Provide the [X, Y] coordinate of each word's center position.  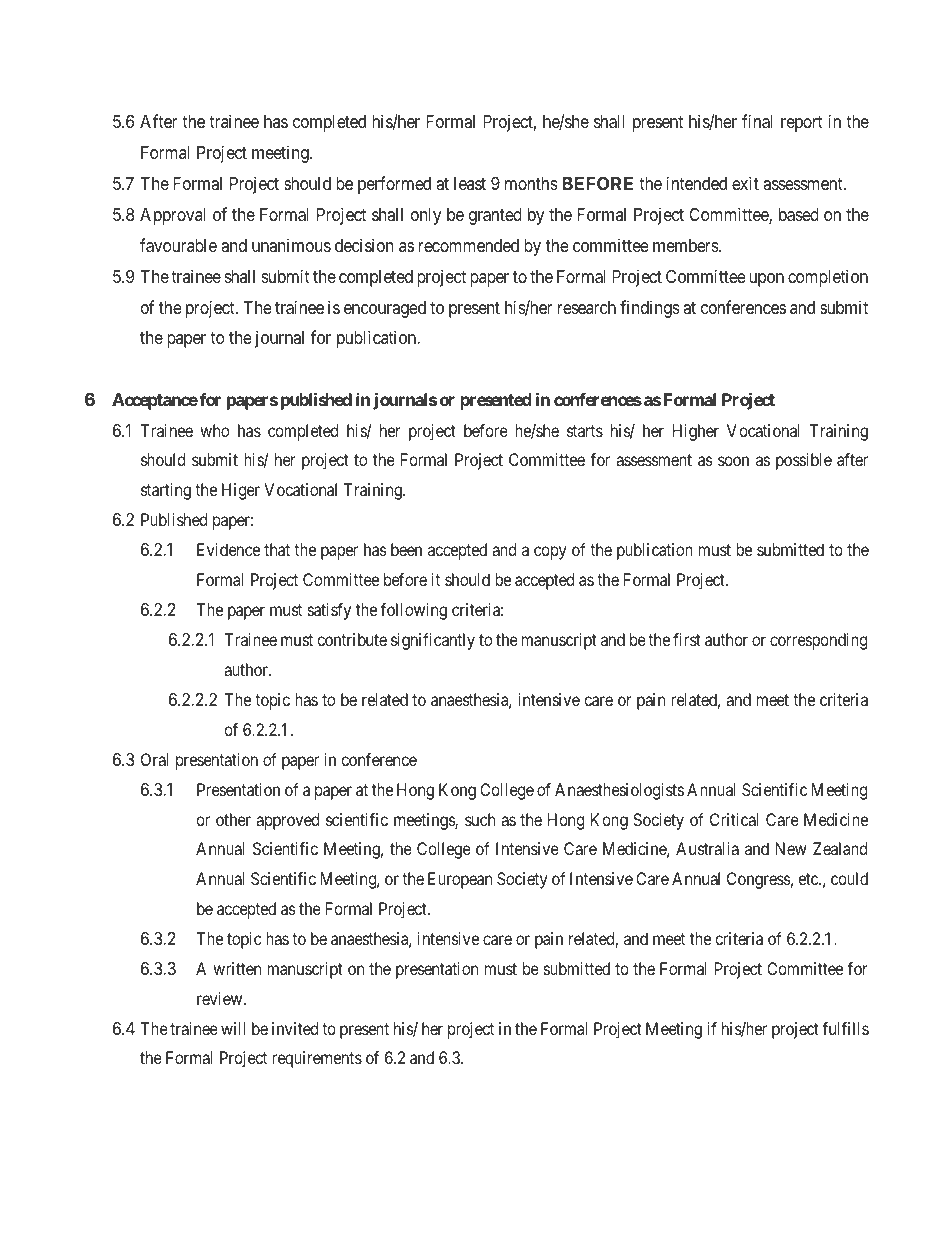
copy [550, 553]
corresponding [818, 641]
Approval [172, 216]
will [233, 1028]
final [757, 121]
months [531, 183]
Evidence [228, 549]
